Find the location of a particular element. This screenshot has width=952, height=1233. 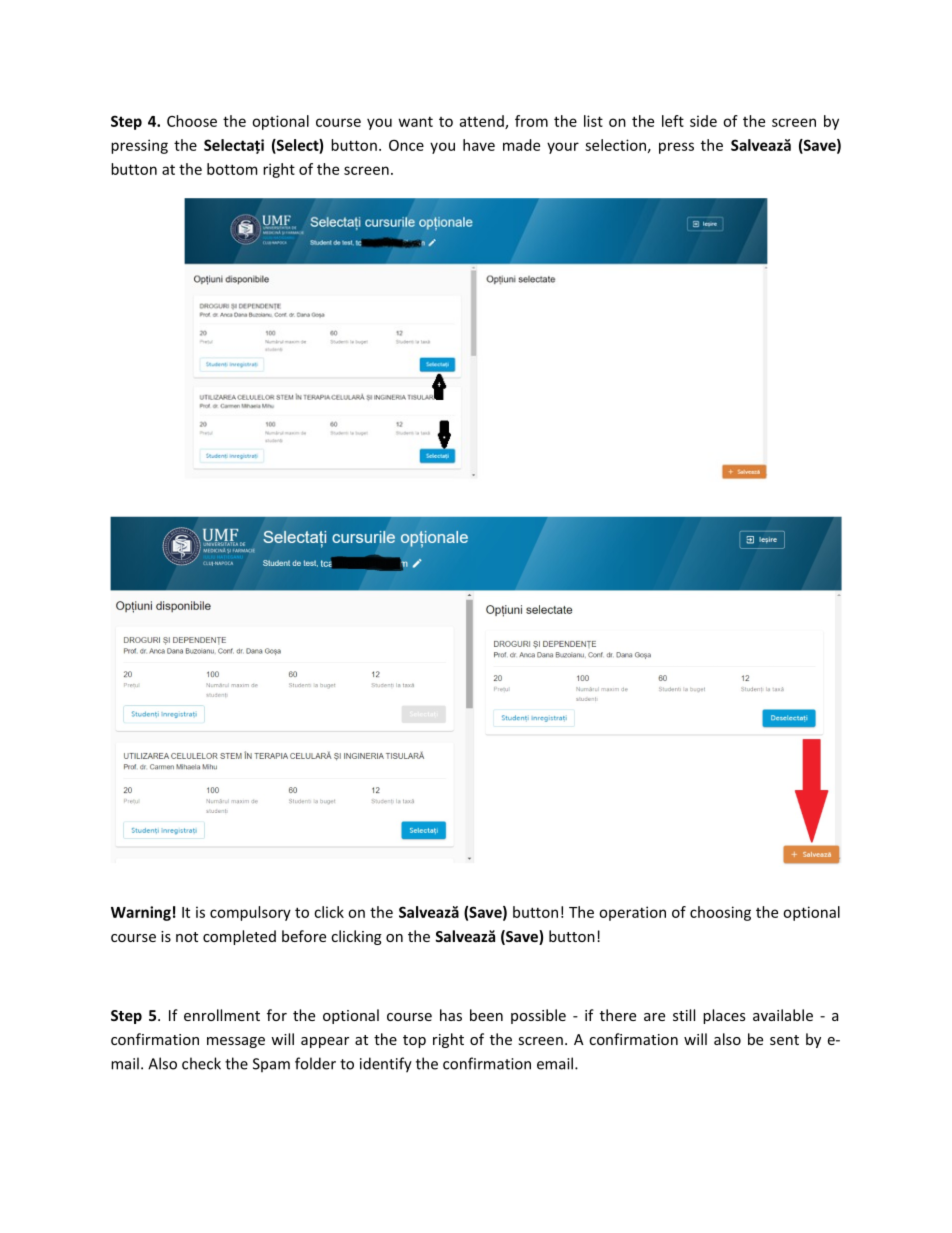

left is located at coordinates (673, 121).
